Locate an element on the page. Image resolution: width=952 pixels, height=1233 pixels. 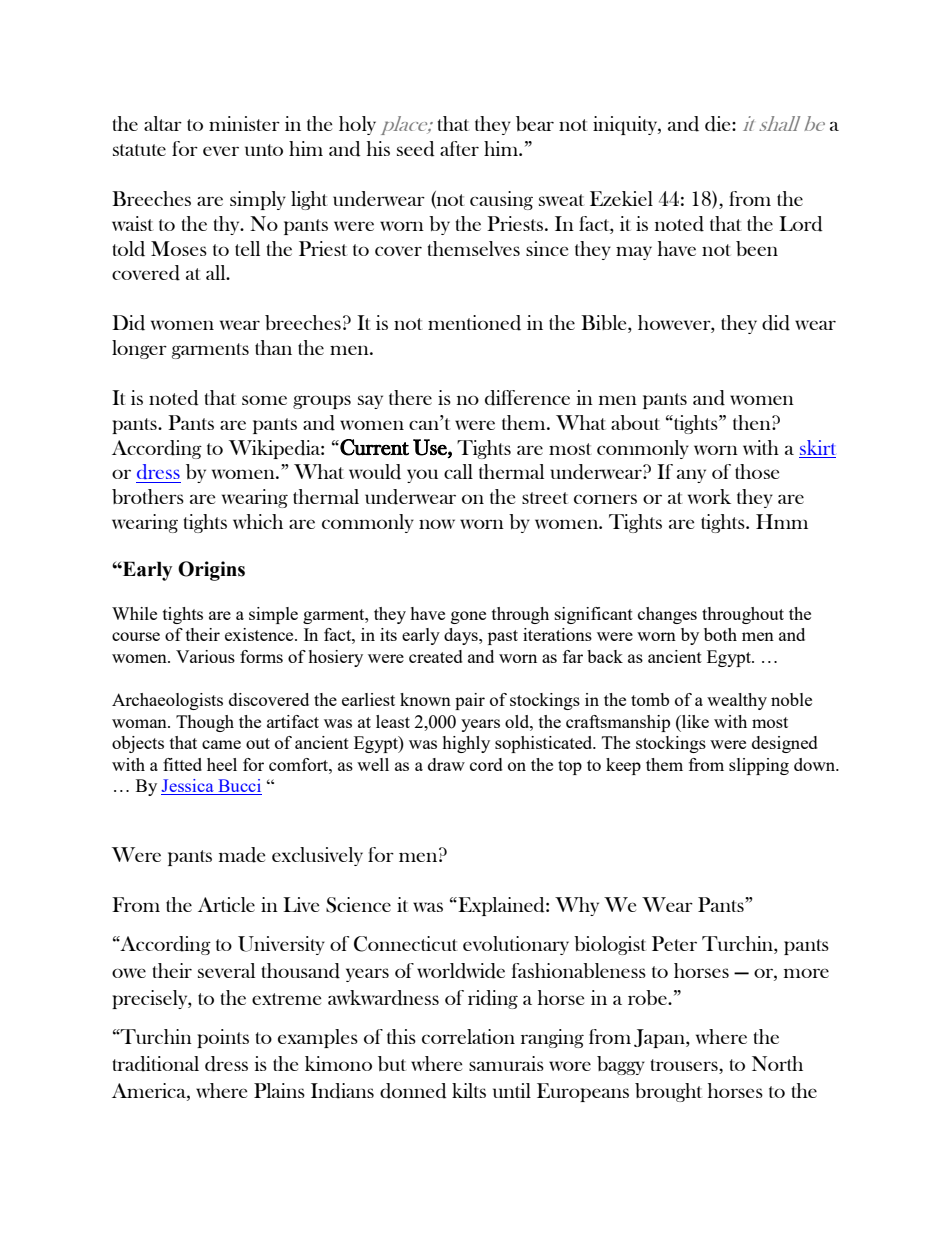
made is located at coordinates (242, 855).
